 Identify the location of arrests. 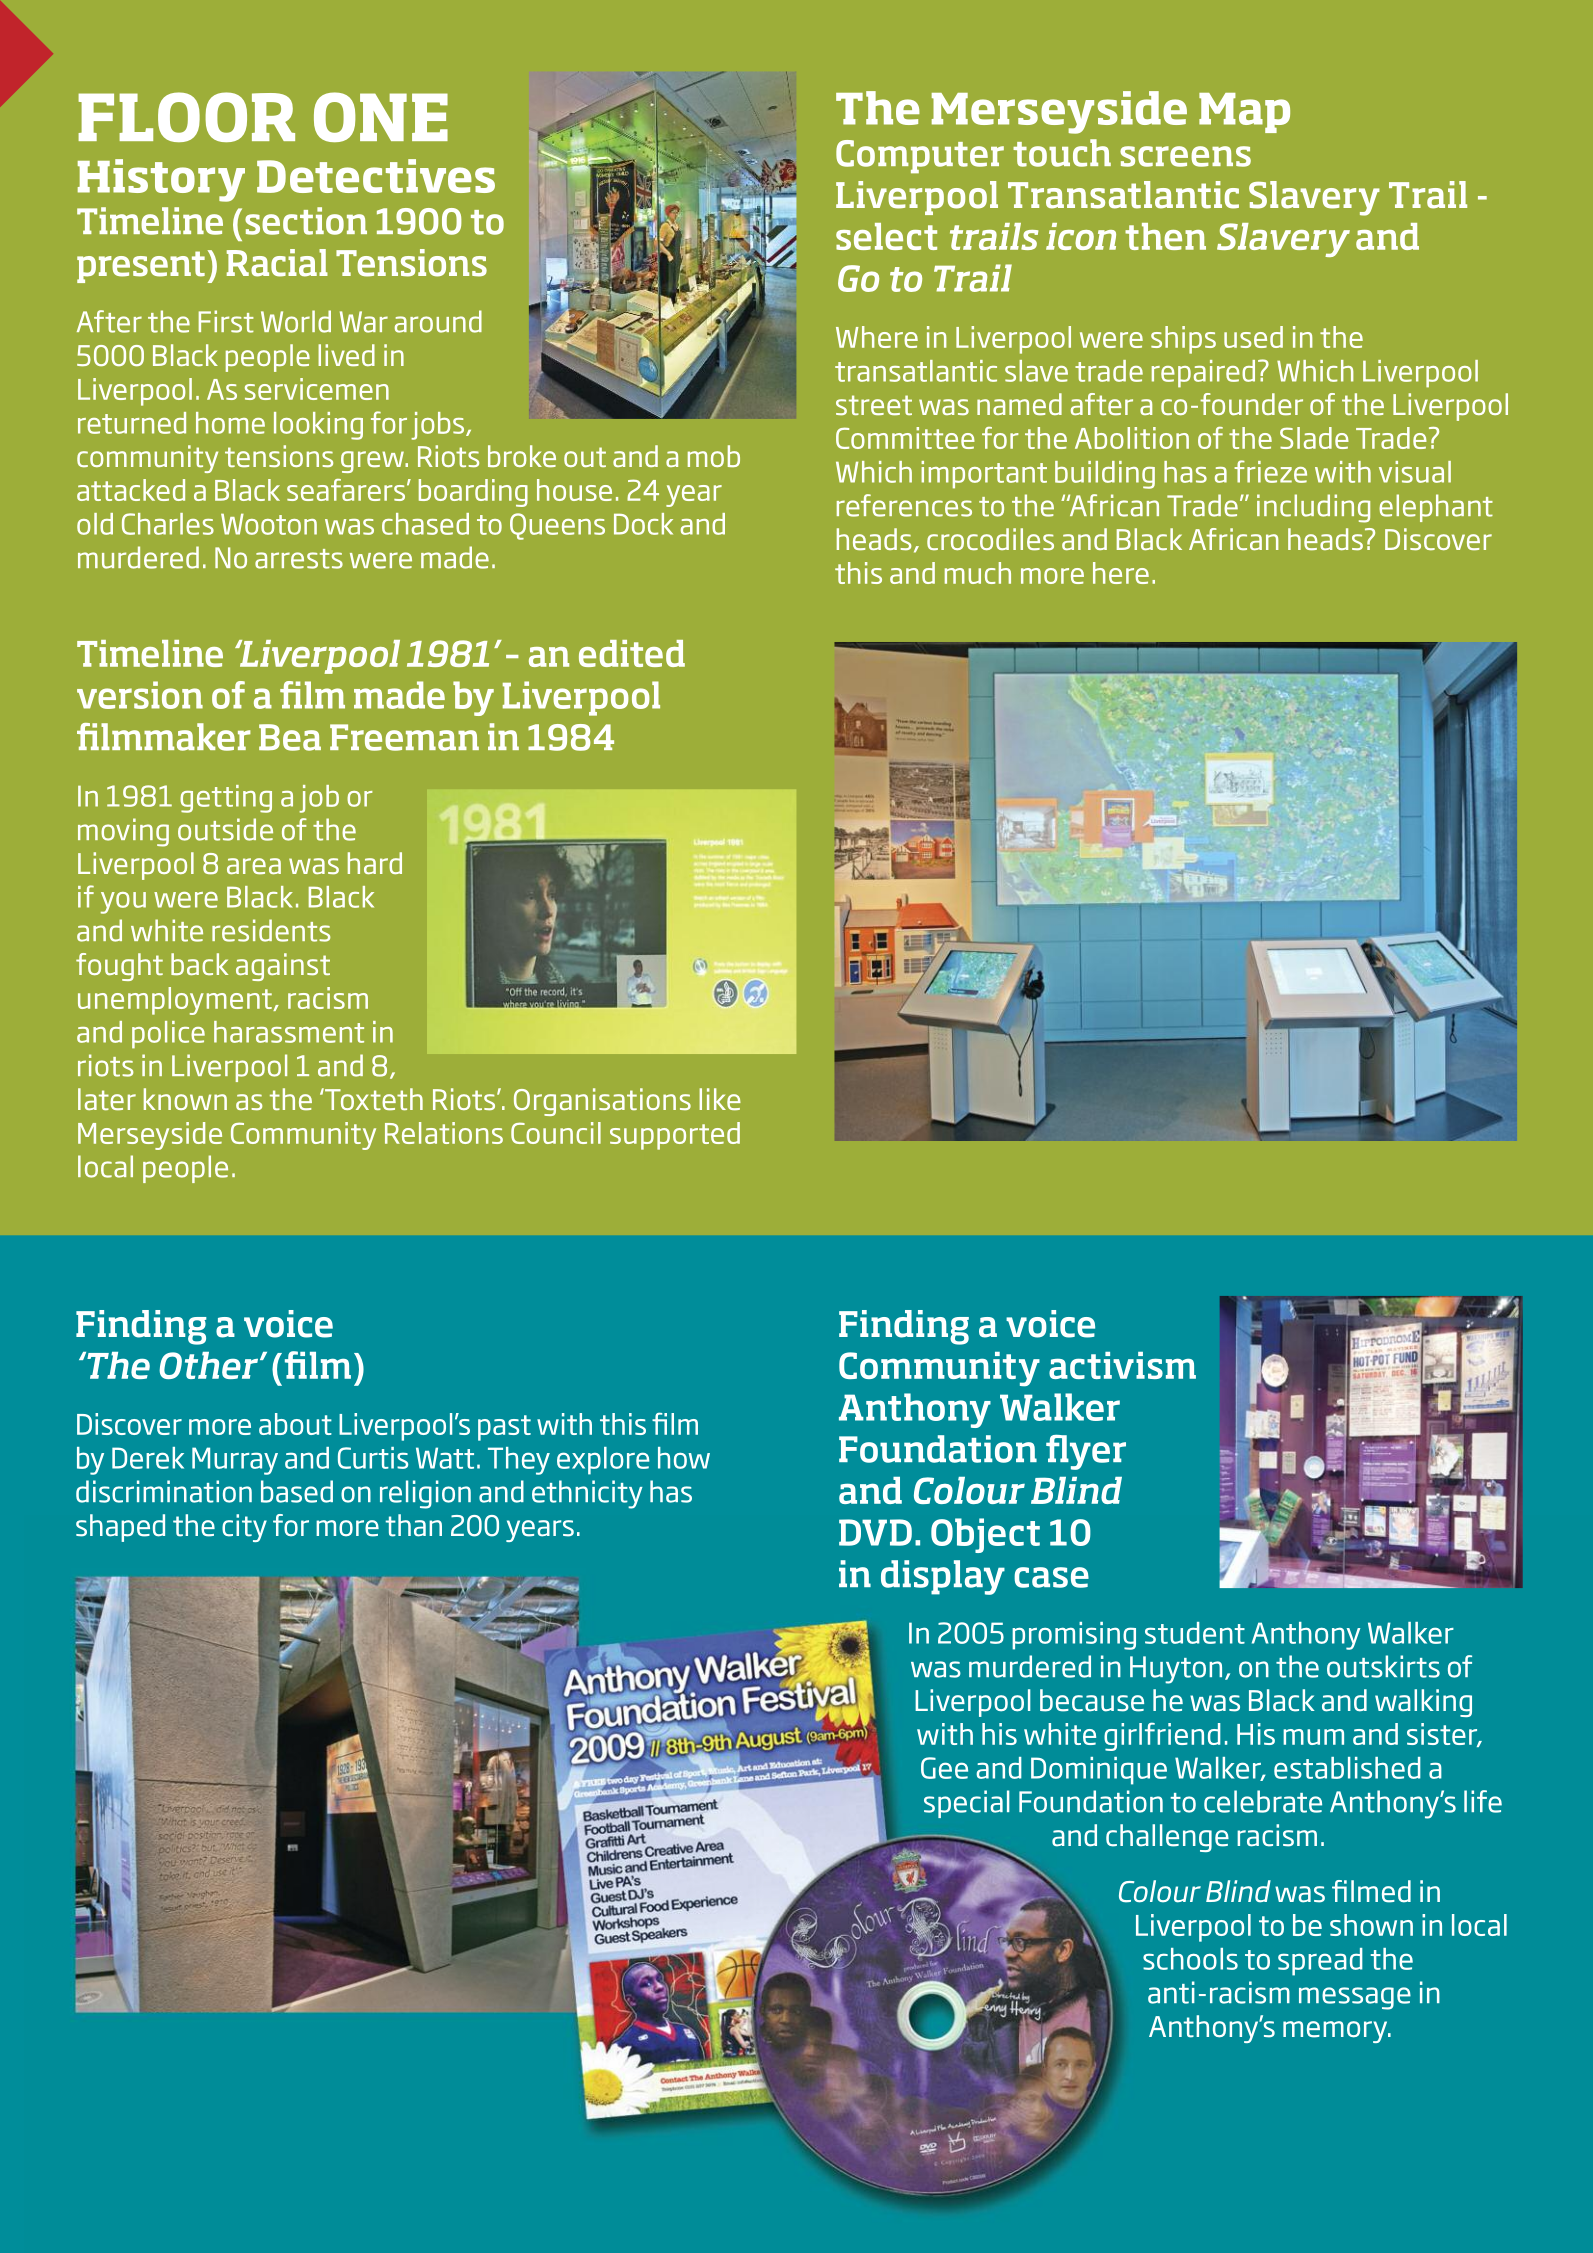
(299, 559).
